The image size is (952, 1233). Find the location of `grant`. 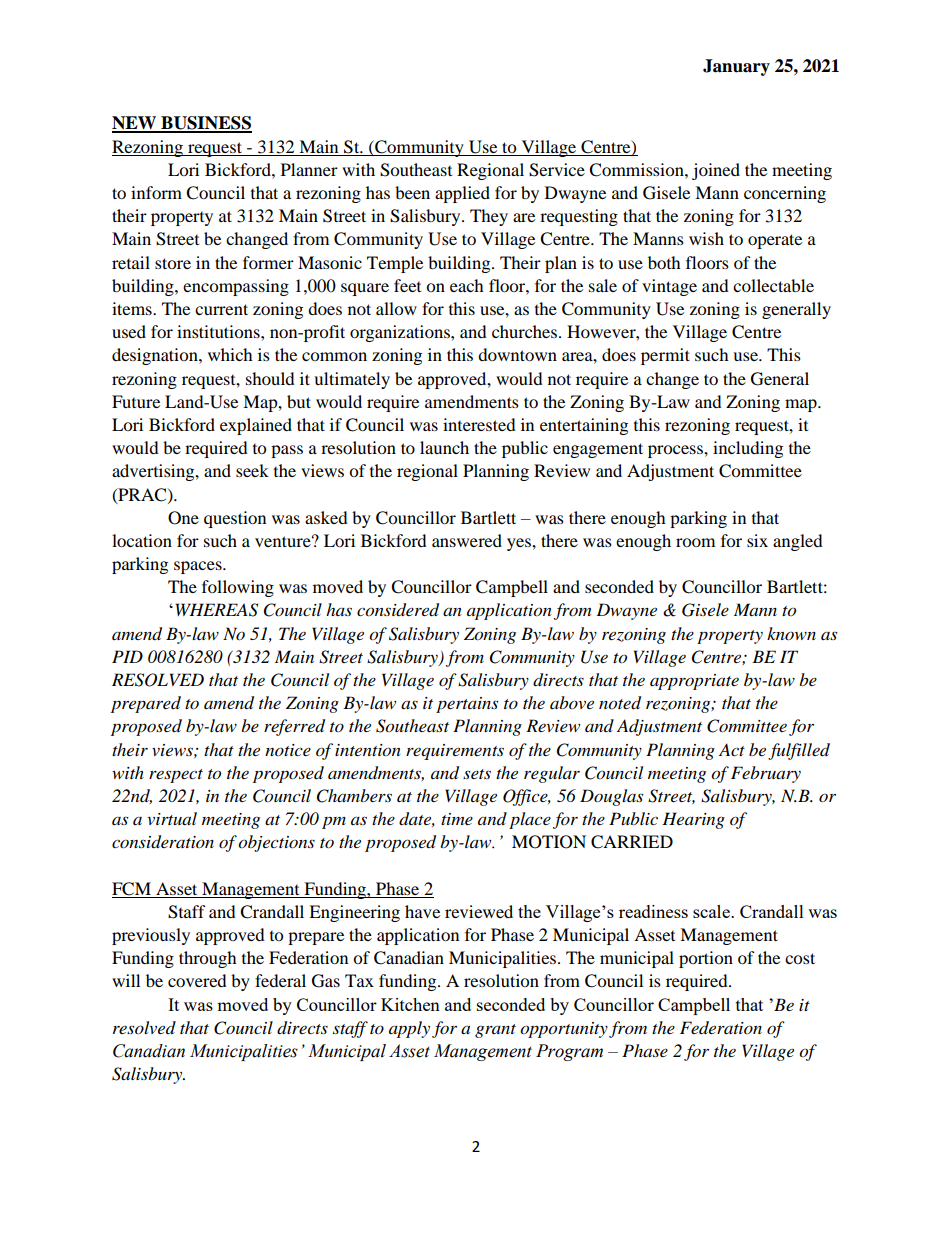

grant is located at coordinates (495, 1031).
